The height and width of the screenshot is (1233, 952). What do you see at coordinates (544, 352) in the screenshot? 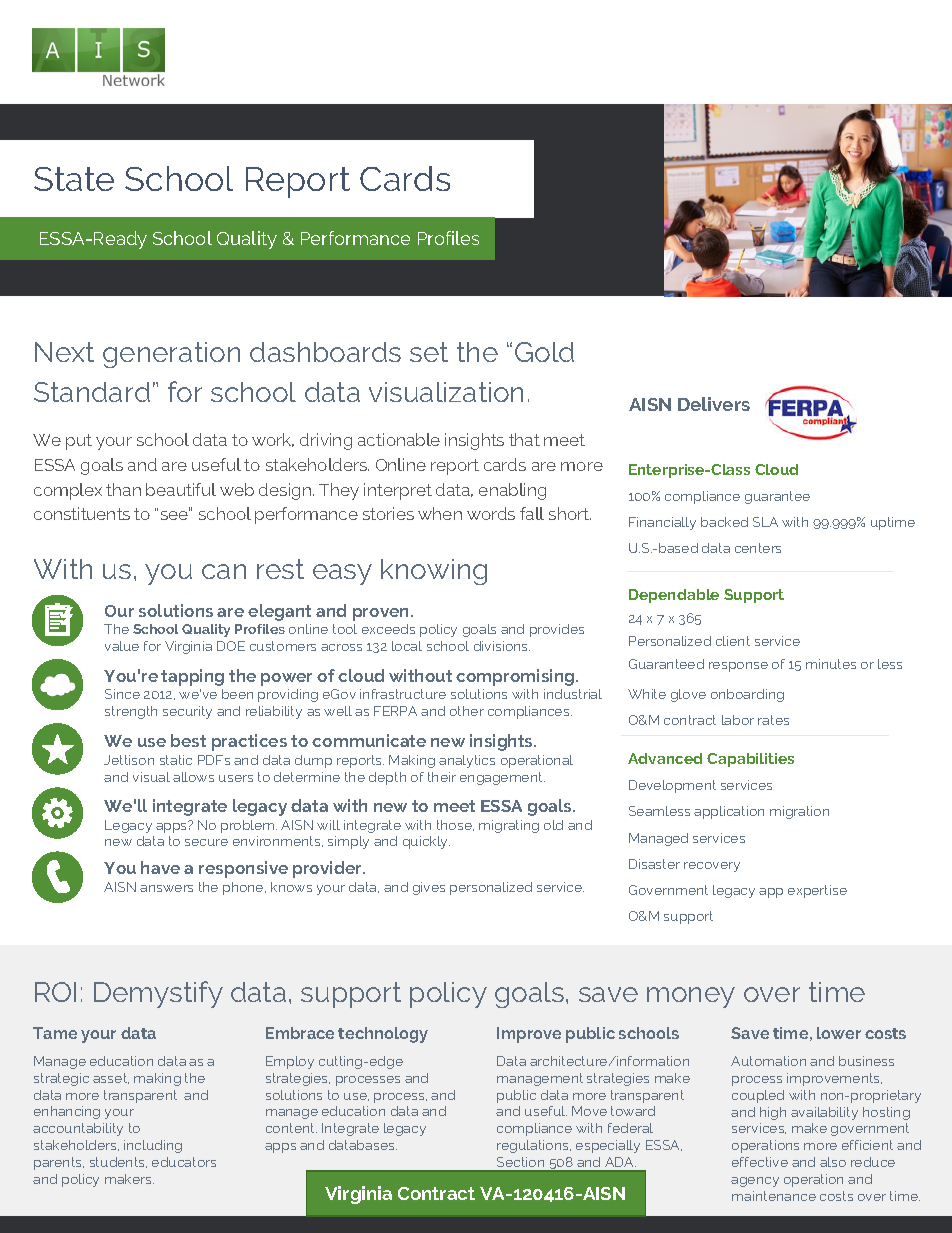
I see `Gold` at bounding box center [544, 352].
